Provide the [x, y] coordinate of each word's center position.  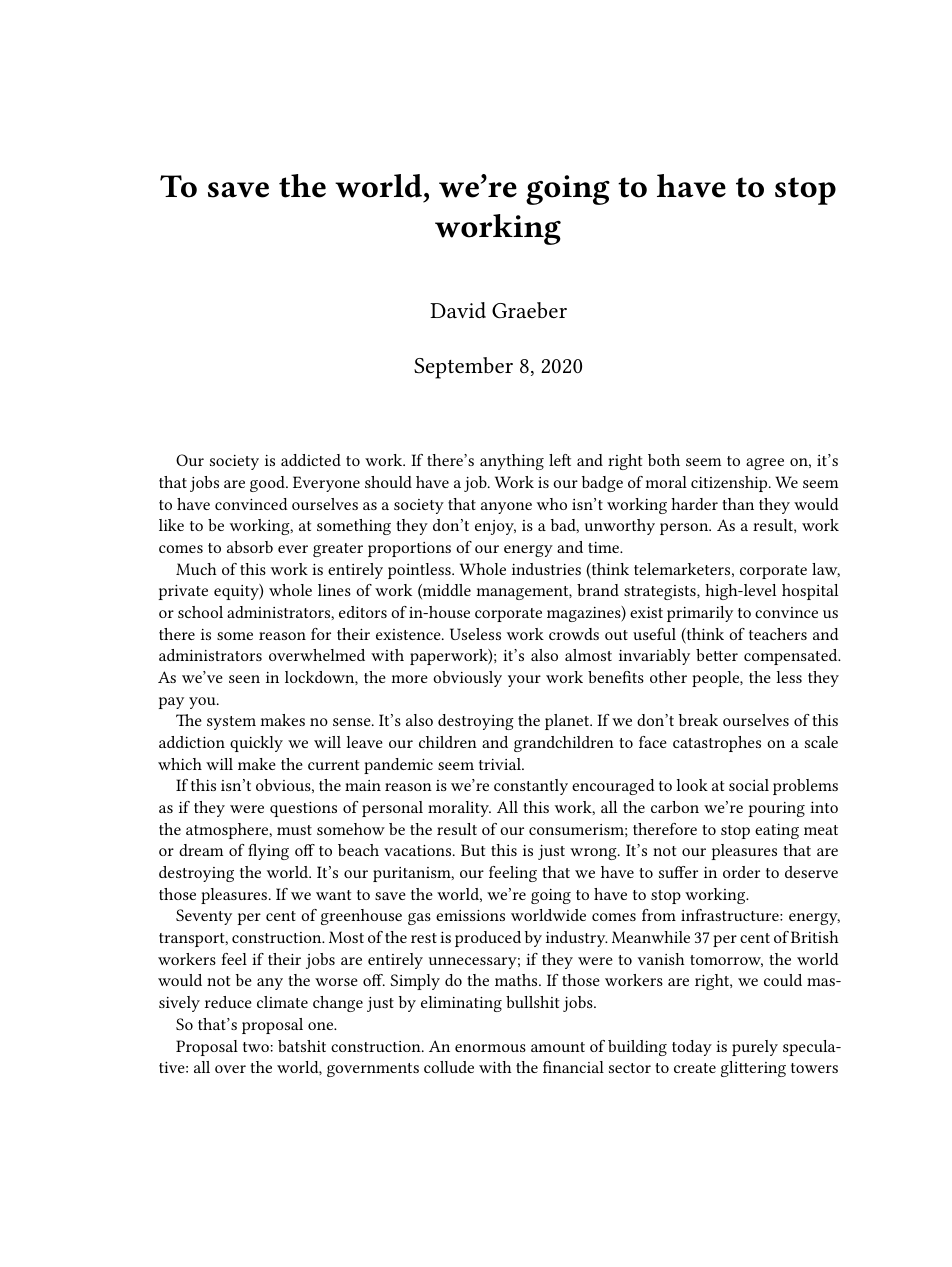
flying [268, 852]
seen [244, 679]
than [738, 504]
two [256, 1047]
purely [755, 1048]
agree [765, 464]
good [268, 484]
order [741, 872]
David [458, 310]
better [717, 655]
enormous [490, 1048]
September [463, 368]
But [473, 850]
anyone [506, 508]
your [524, 681]
